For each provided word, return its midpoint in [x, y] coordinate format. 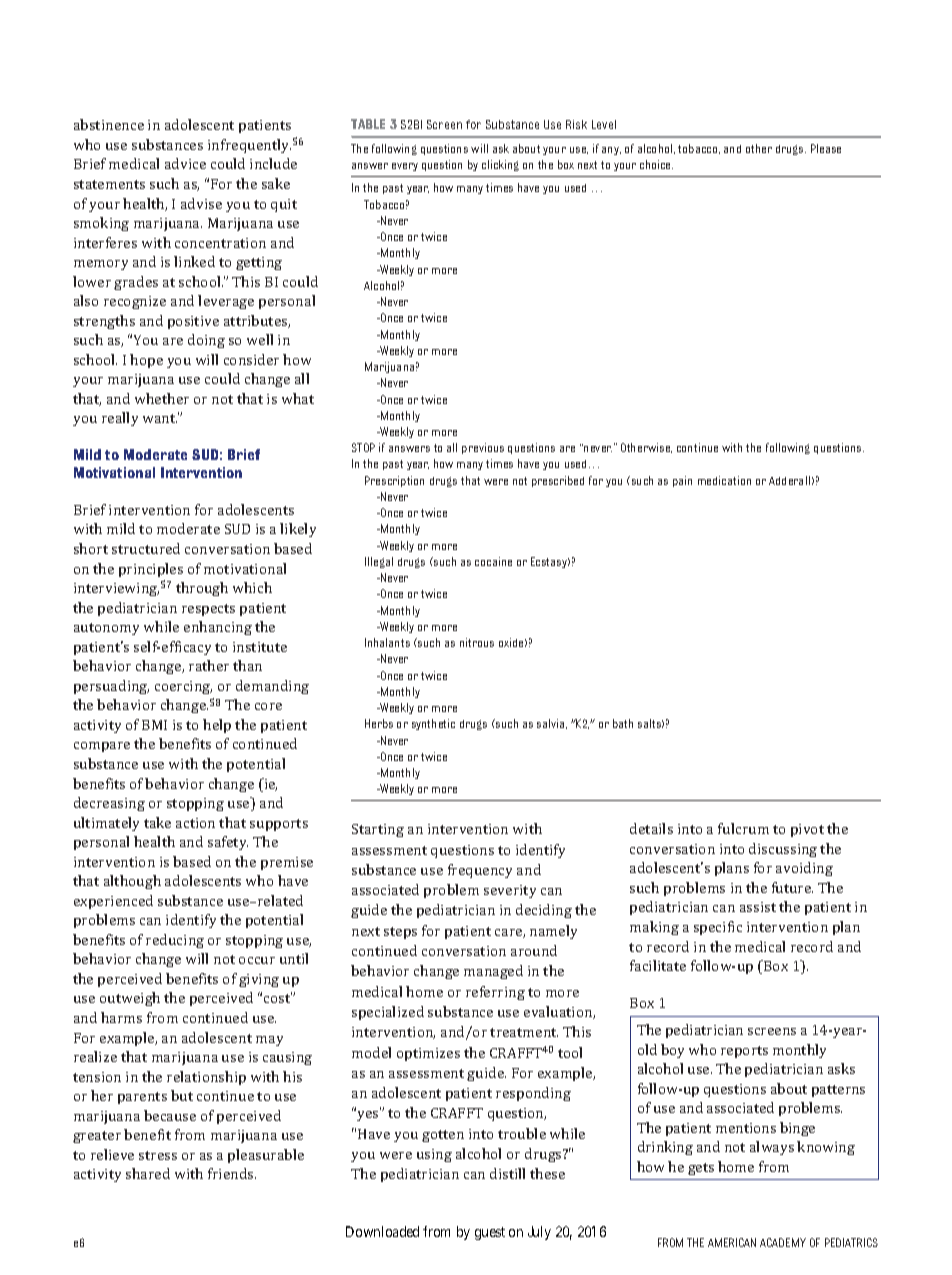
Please [826, 148]
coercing [183, 687]
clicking [500, 165]
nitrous [477, 642]
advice [185, 163]
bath [623, 723]
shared [148, 1173]
